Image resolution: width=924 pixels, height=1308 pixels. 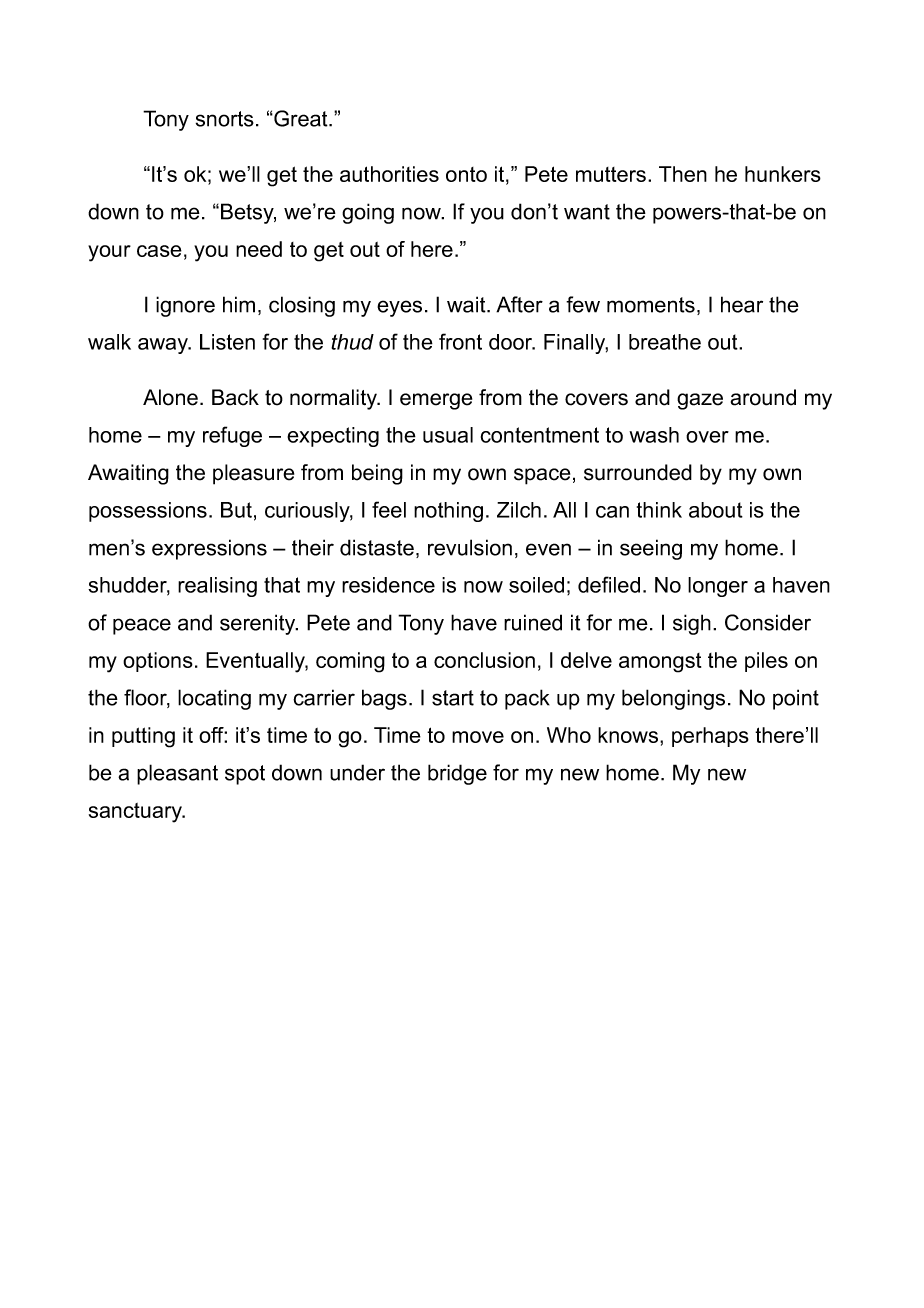 I want to click on front, so click(x=460, y=341).
